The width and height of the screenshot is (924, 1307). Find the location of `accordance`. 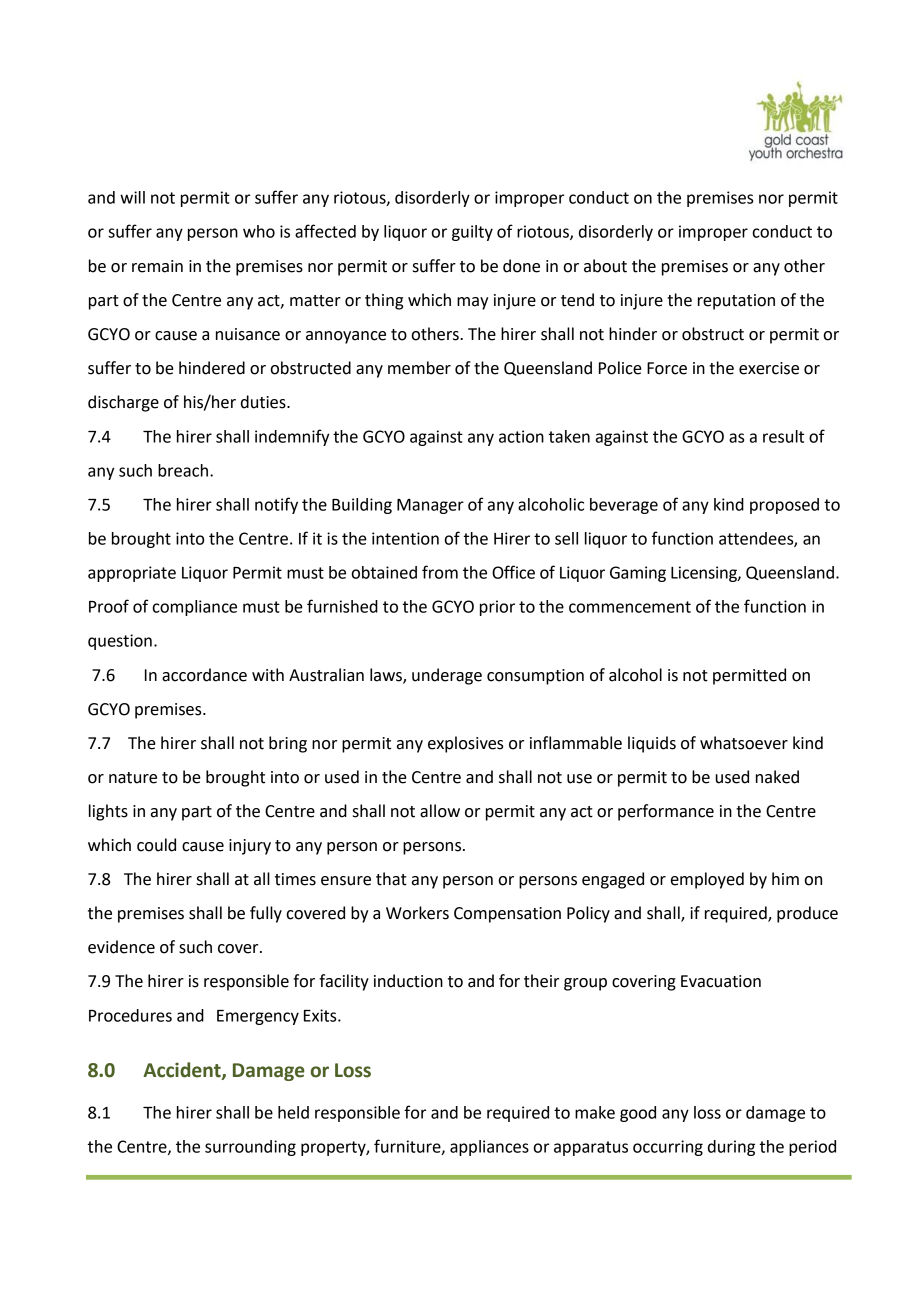

accordance is located at coordinates (204, 675).
